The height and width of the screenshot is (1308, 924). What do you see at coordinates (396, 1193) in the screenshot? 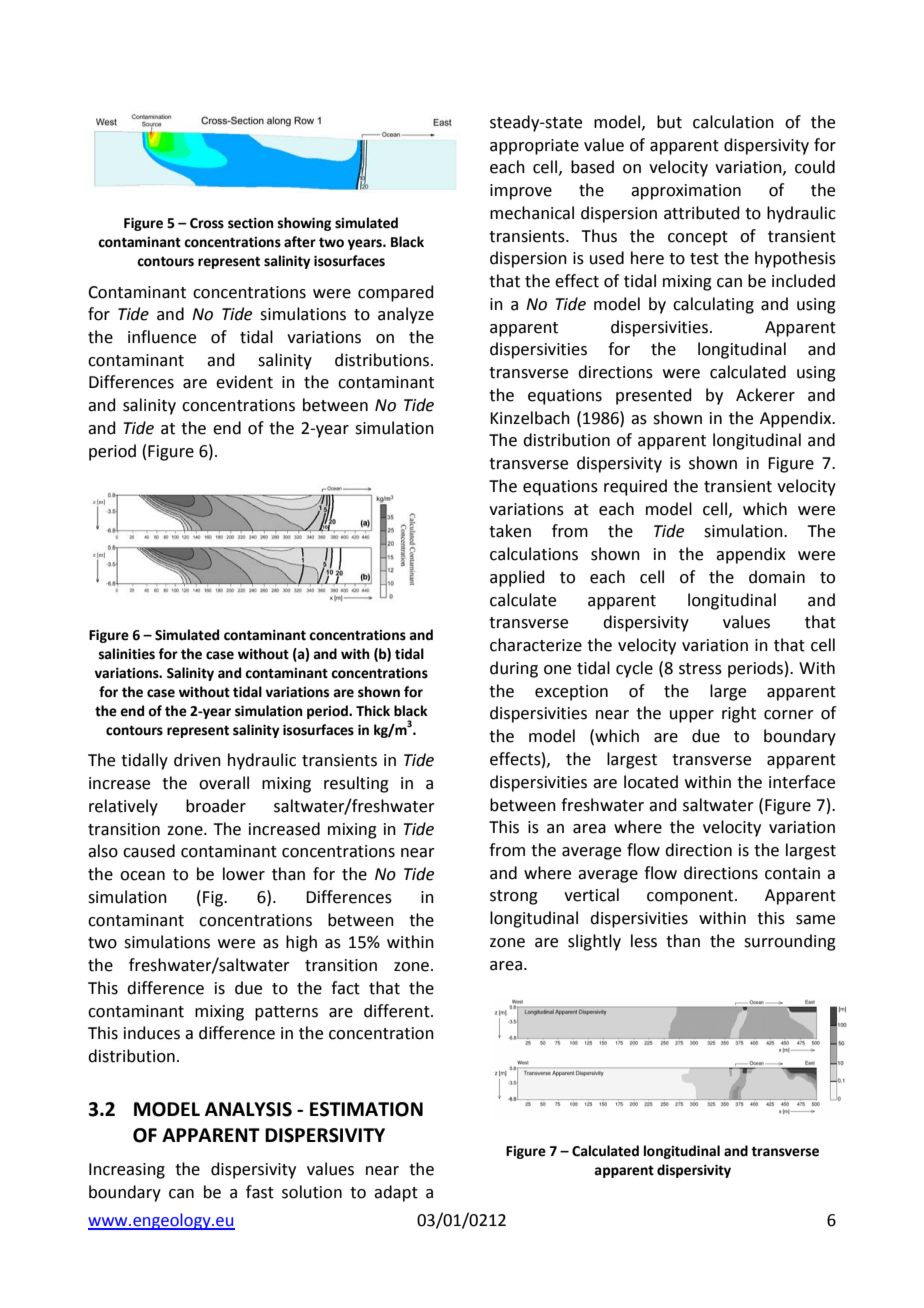
I see `adapt` at bounding box center [396, 1193].
